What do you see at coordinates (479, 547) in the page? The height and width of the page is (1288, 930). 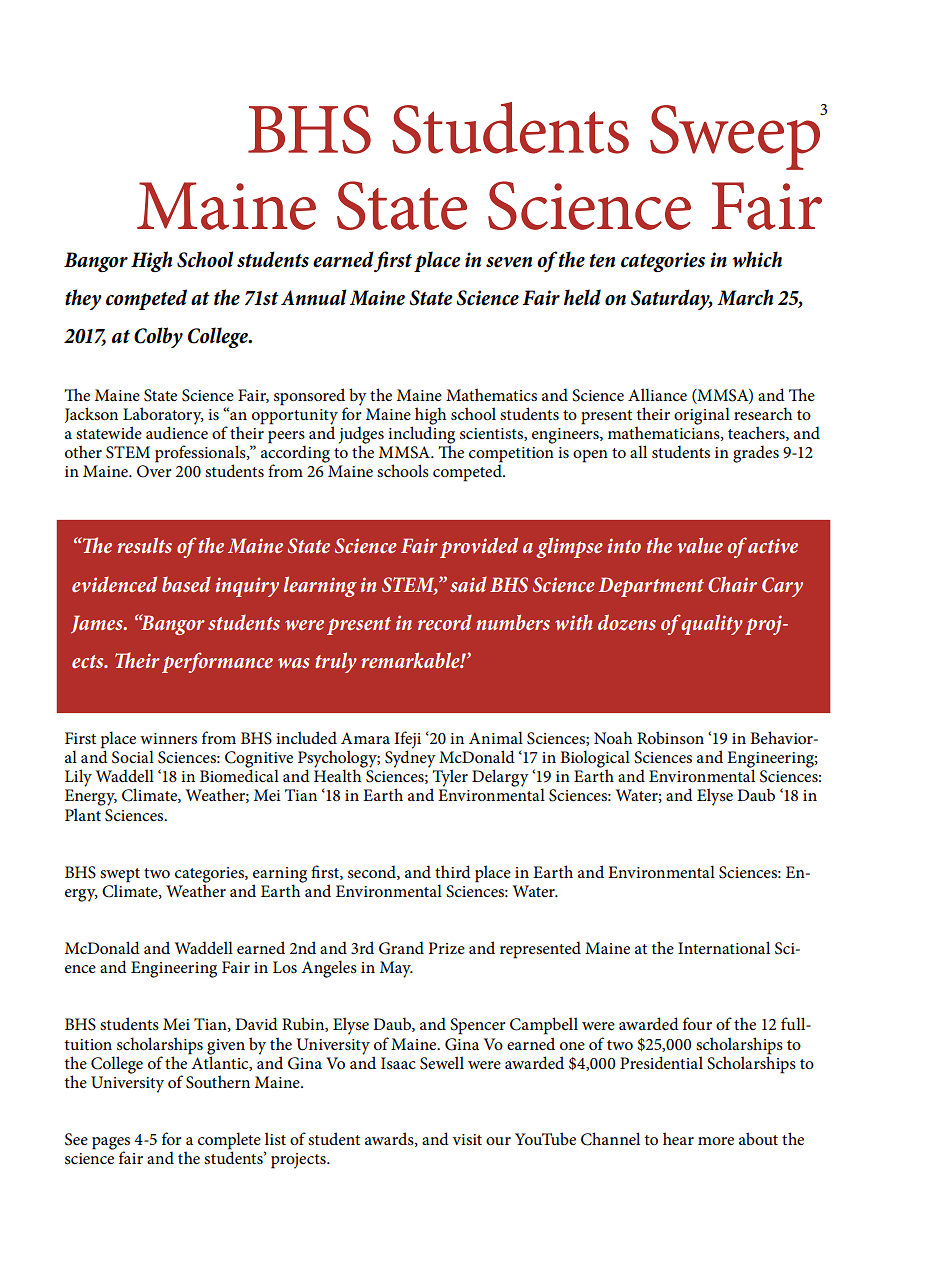 I see `provided` at bounding box center [479, 547].
